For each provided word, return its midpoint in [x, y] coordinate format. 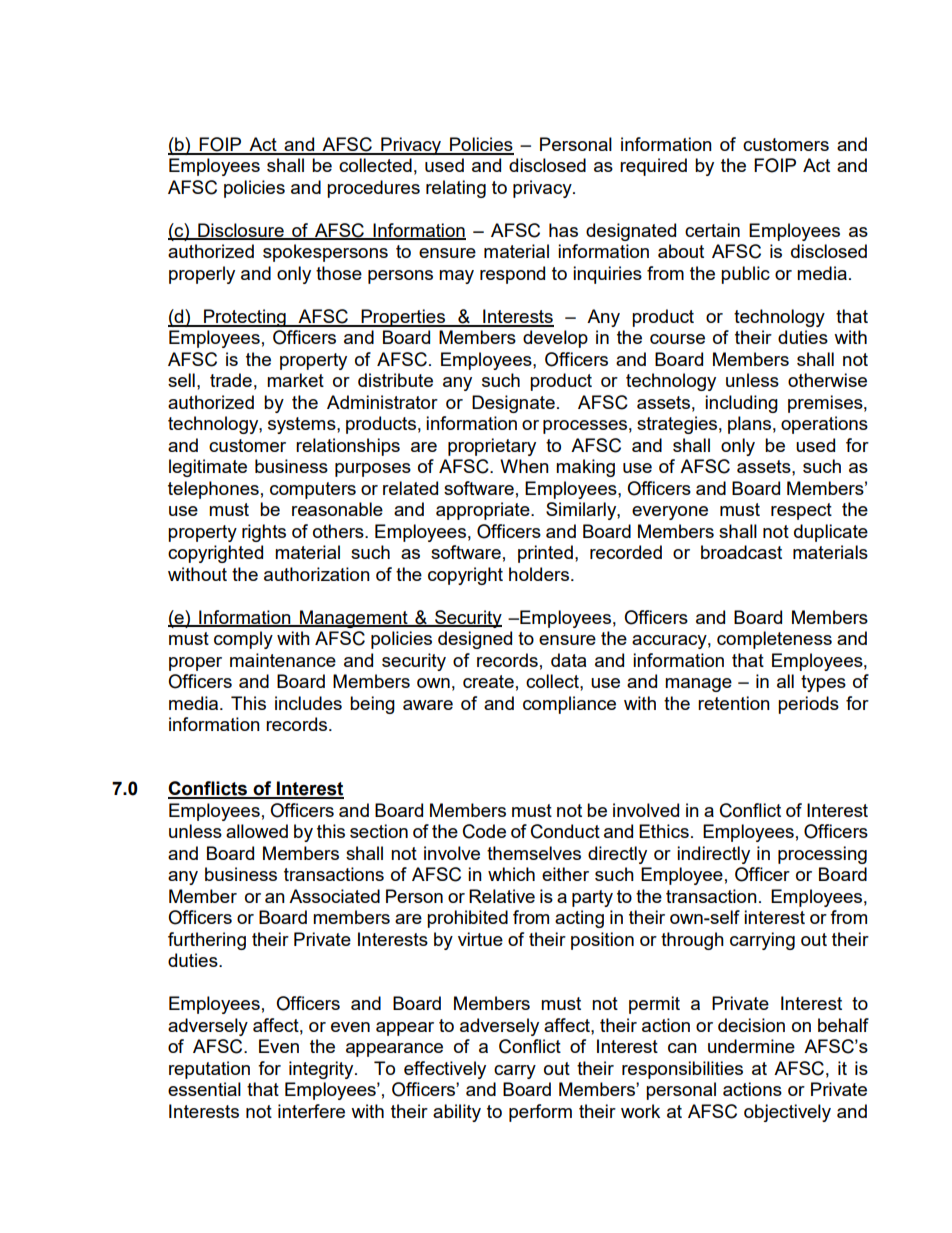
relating [456, 189]
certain [712, 230]
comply [243, 640]
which [511, 874]
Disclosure [241, 231]
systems [303, 425]
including [741, 404]
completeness [774, 640]
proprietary [492, 447]
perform [540, 1113]
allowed [257, 831]
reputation [209, 1070]
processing [822, 855]
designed [475, 640]
